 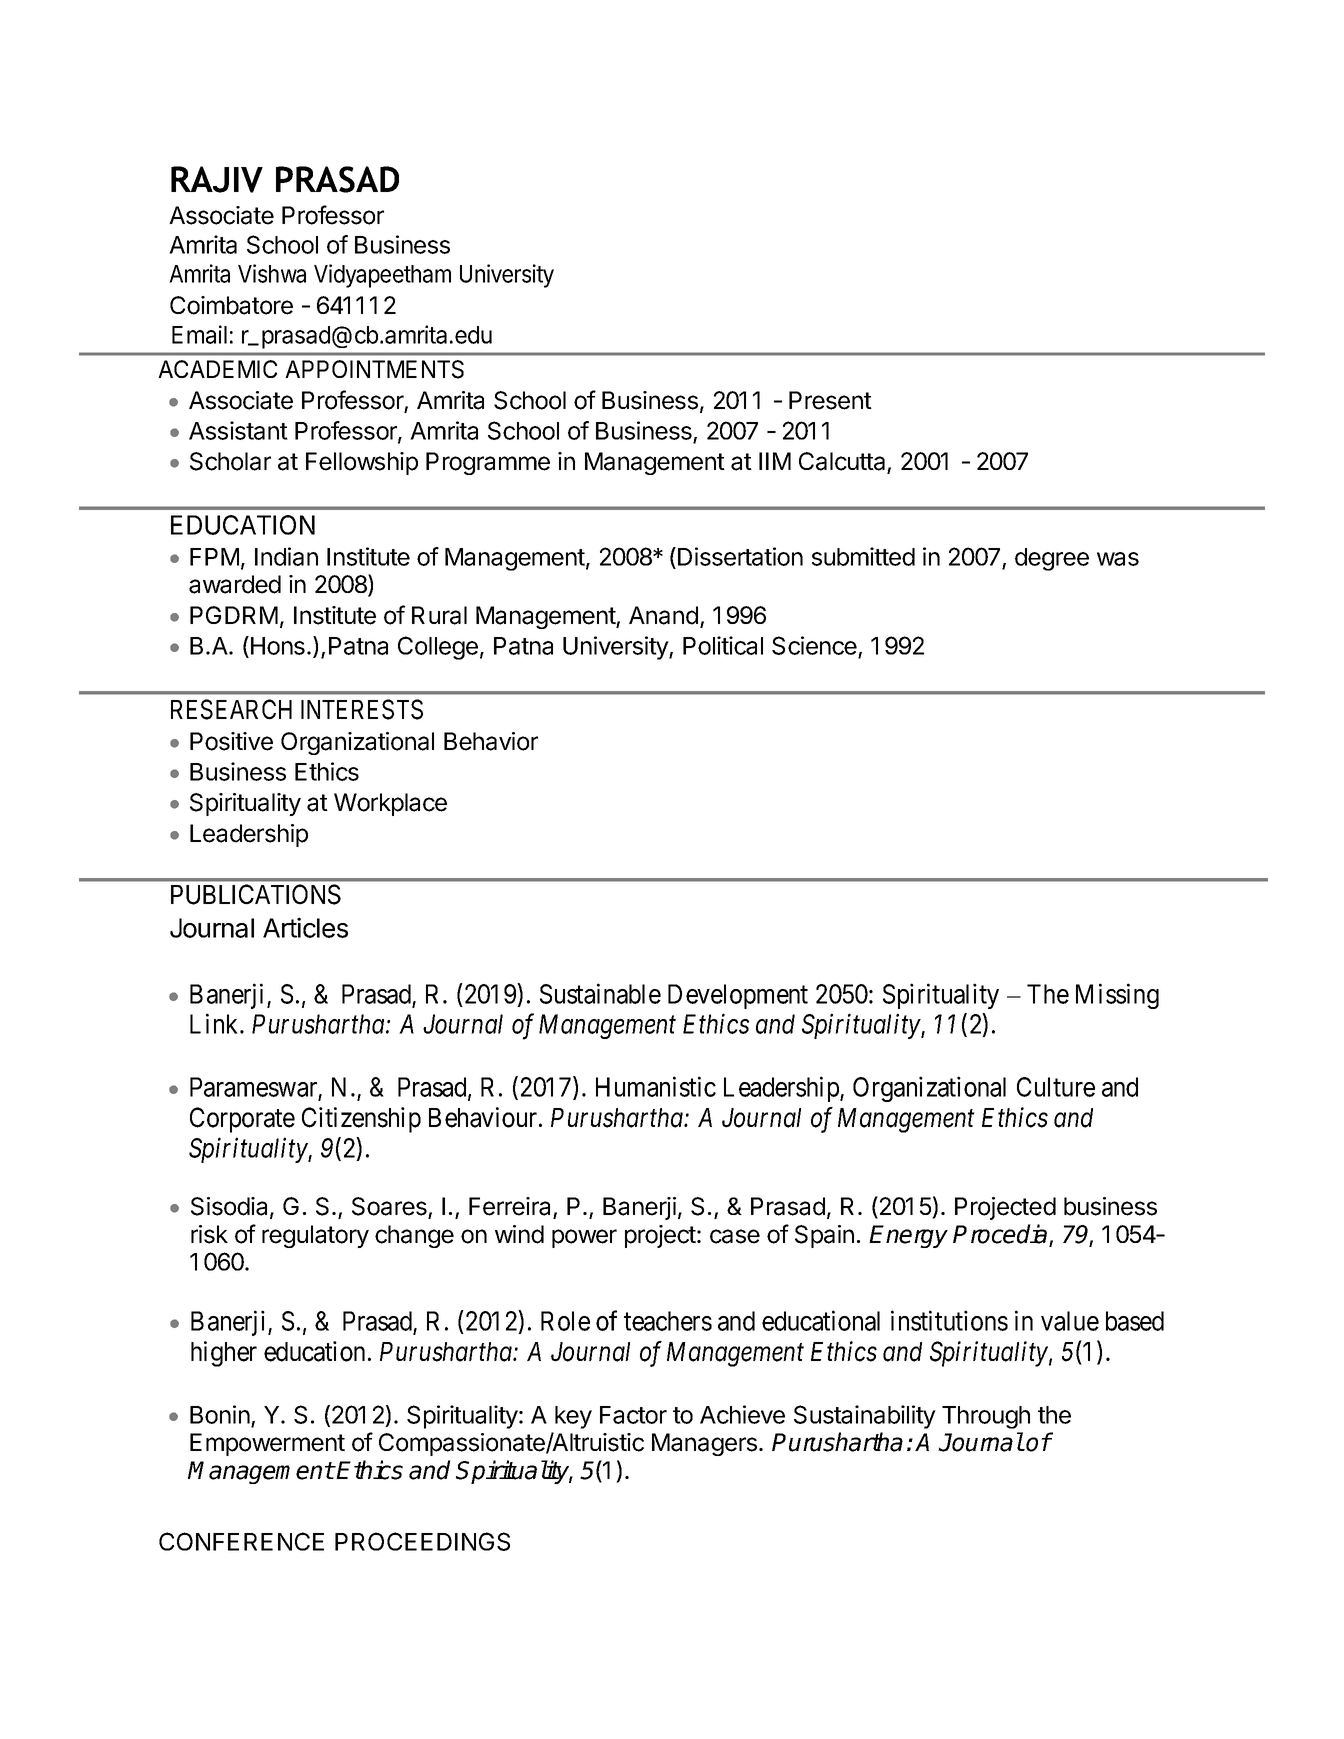 What do you see at coordinates (362, 709) in the screenshot?
I see `INTERESTS` at bounding box center [362, 709].
